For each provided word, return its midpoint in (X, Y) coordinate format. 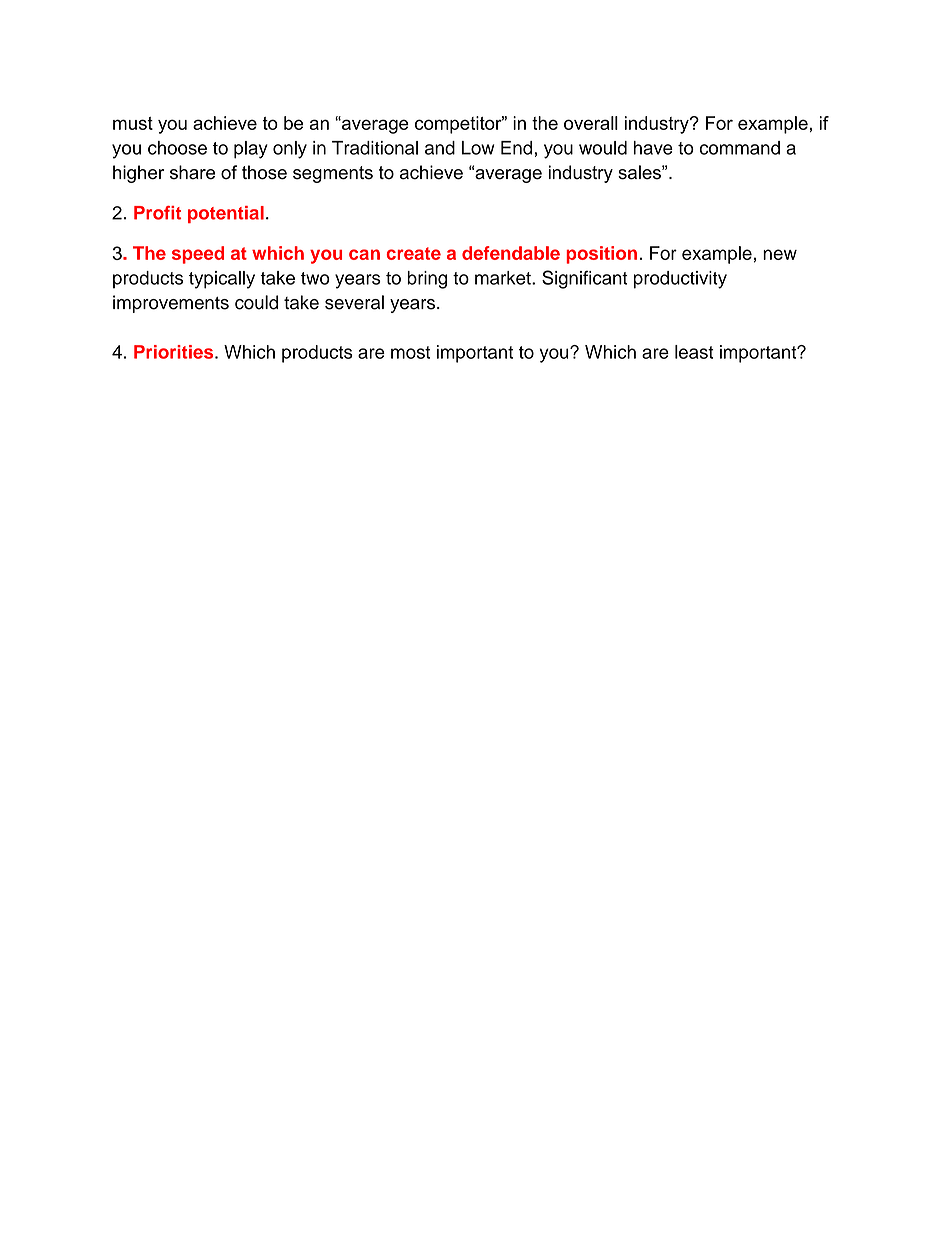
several (354, 302)
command (740, 148)
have (653, 148)
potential (226, 214)
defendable (511, 253)
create (414, 253)
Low (478, 148)
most (410, 352)
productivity (680, 280)
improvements (171, 304)
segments (333, 174)
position (601, 255)
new (780, 254)
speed (198, 255)
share (192, 172)
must (133, 123)
